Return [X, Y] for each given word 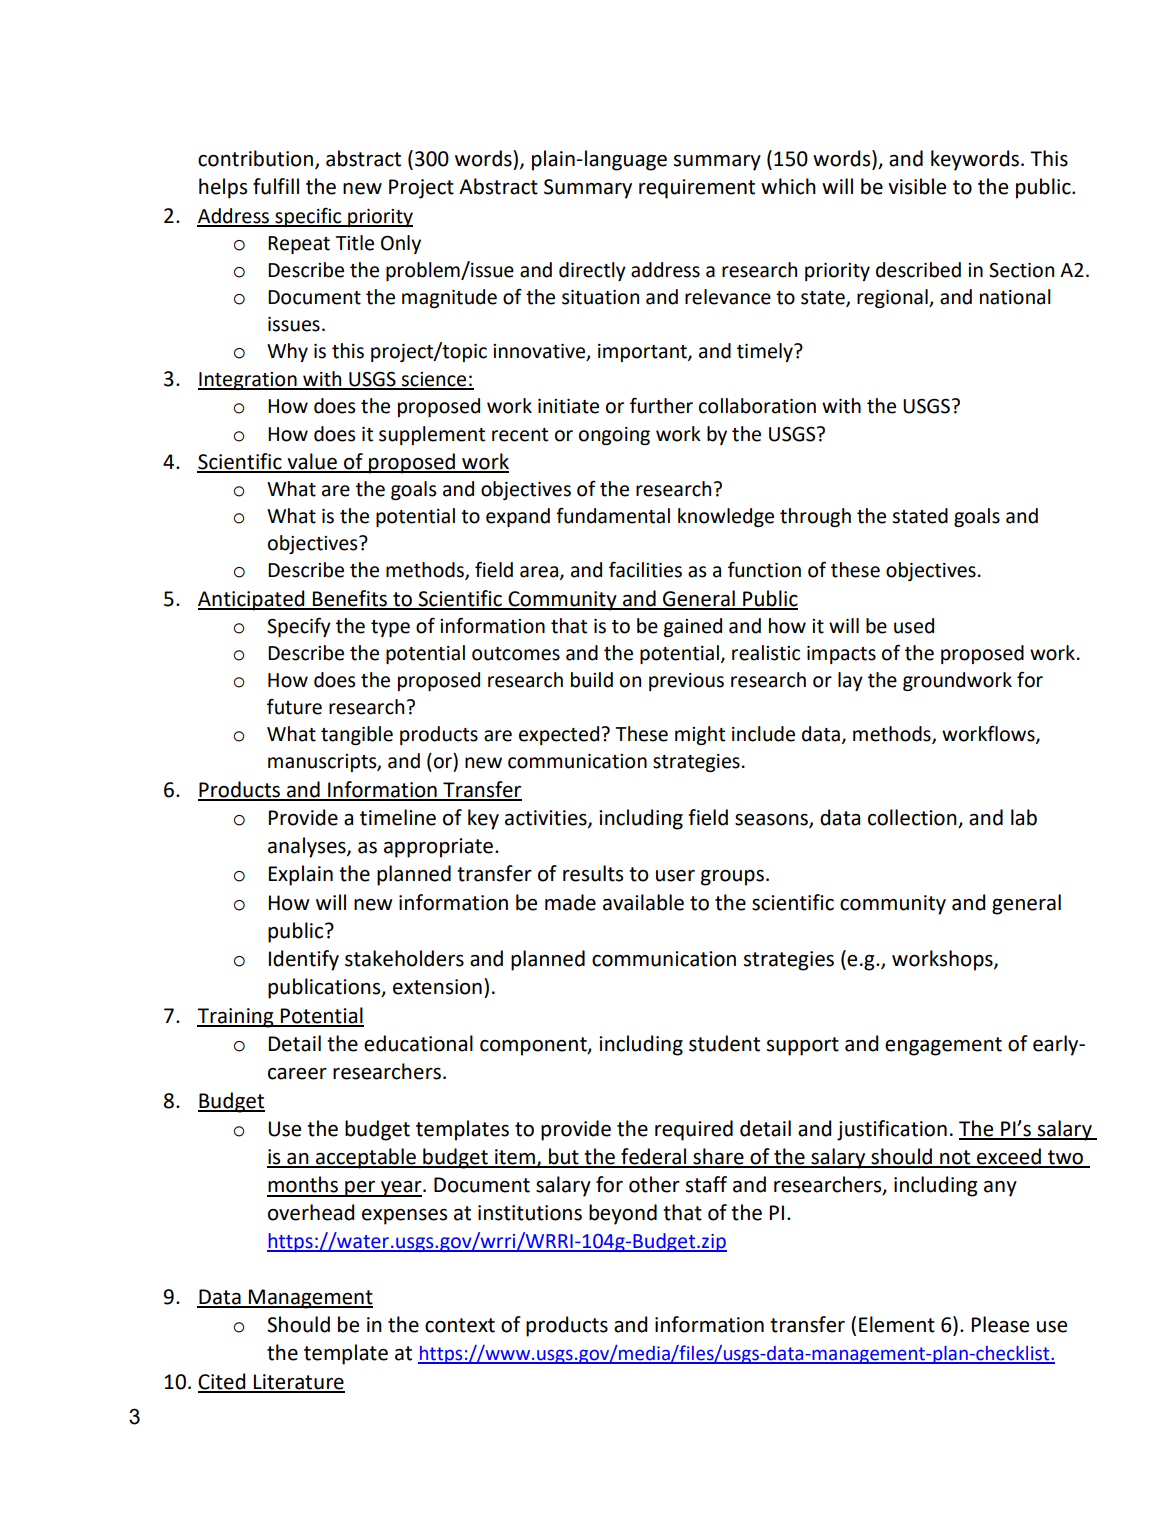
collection [913, 818]
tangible [357, 735]
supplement [432, 435]
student [724, 1043]
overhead [311, 1212]
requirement [697, 189]
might [700, 735]
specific [308, 217]
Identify [304, 960]
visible [917, 186]
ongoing [614, 436]
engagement [943, 1046]
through [815, 517]
